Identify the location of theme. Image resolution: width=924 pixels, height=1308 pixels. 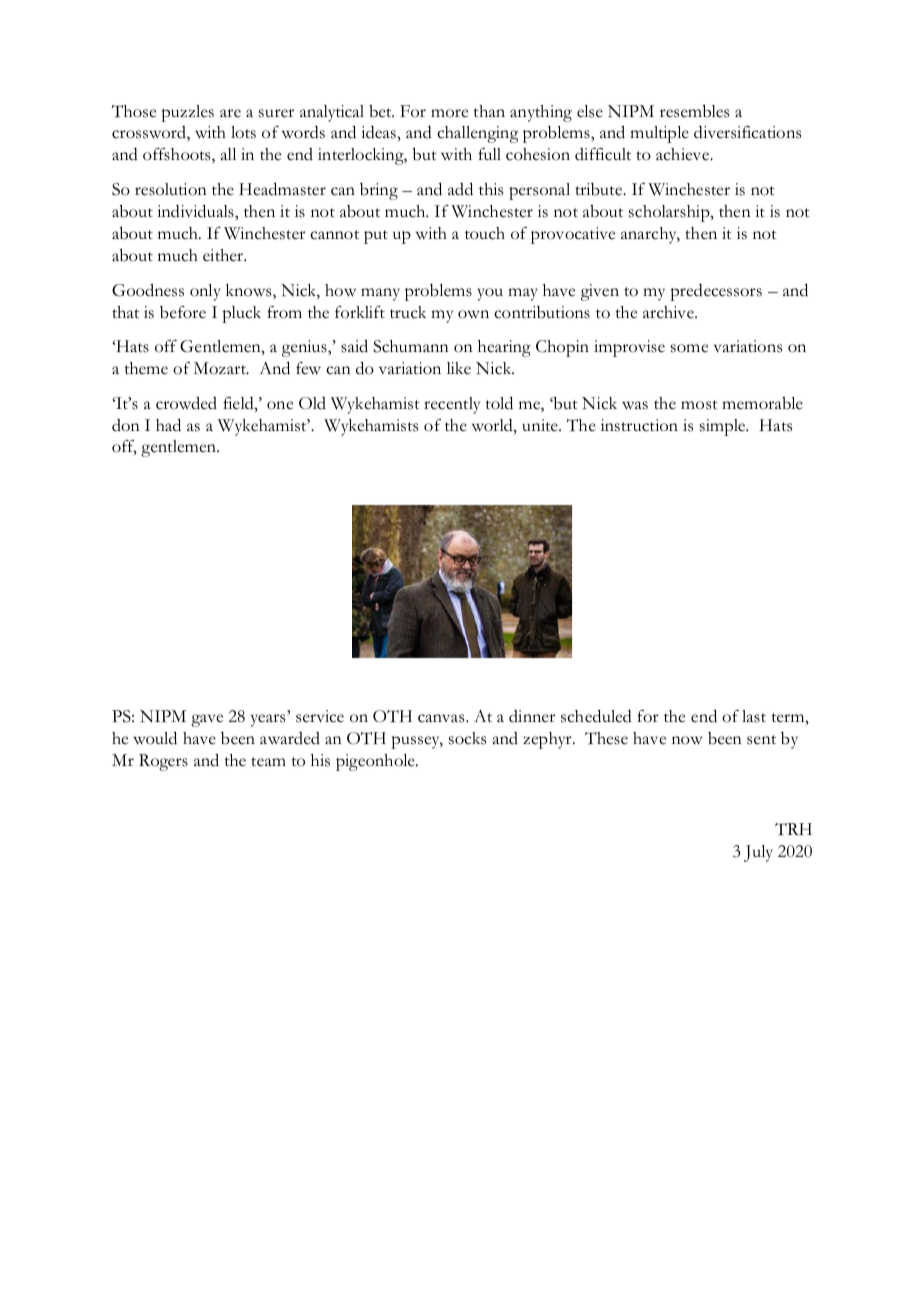
(146, 368).
